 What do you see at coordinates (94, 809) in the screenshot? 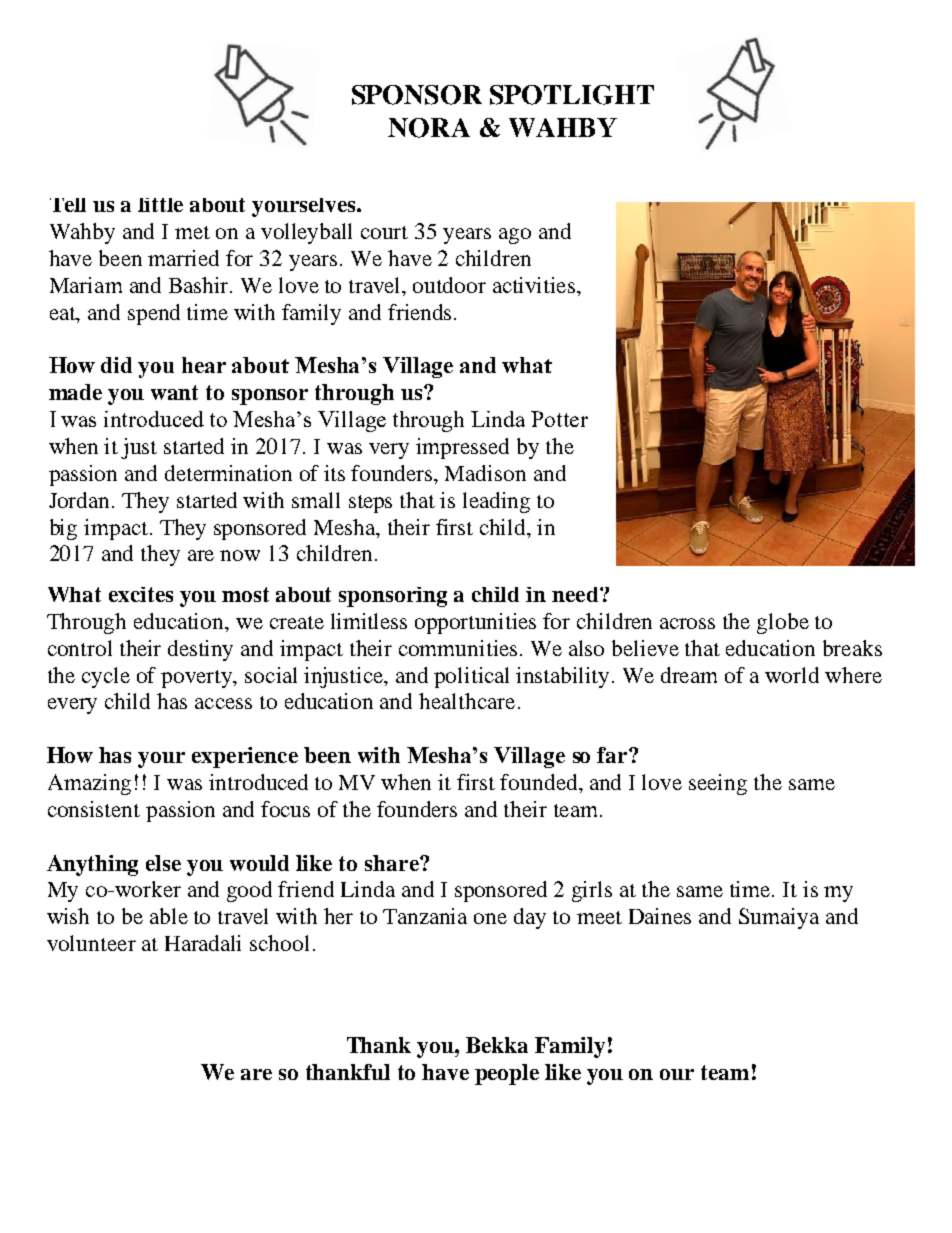
I see `consistent` at bounding box center [94, 809].
